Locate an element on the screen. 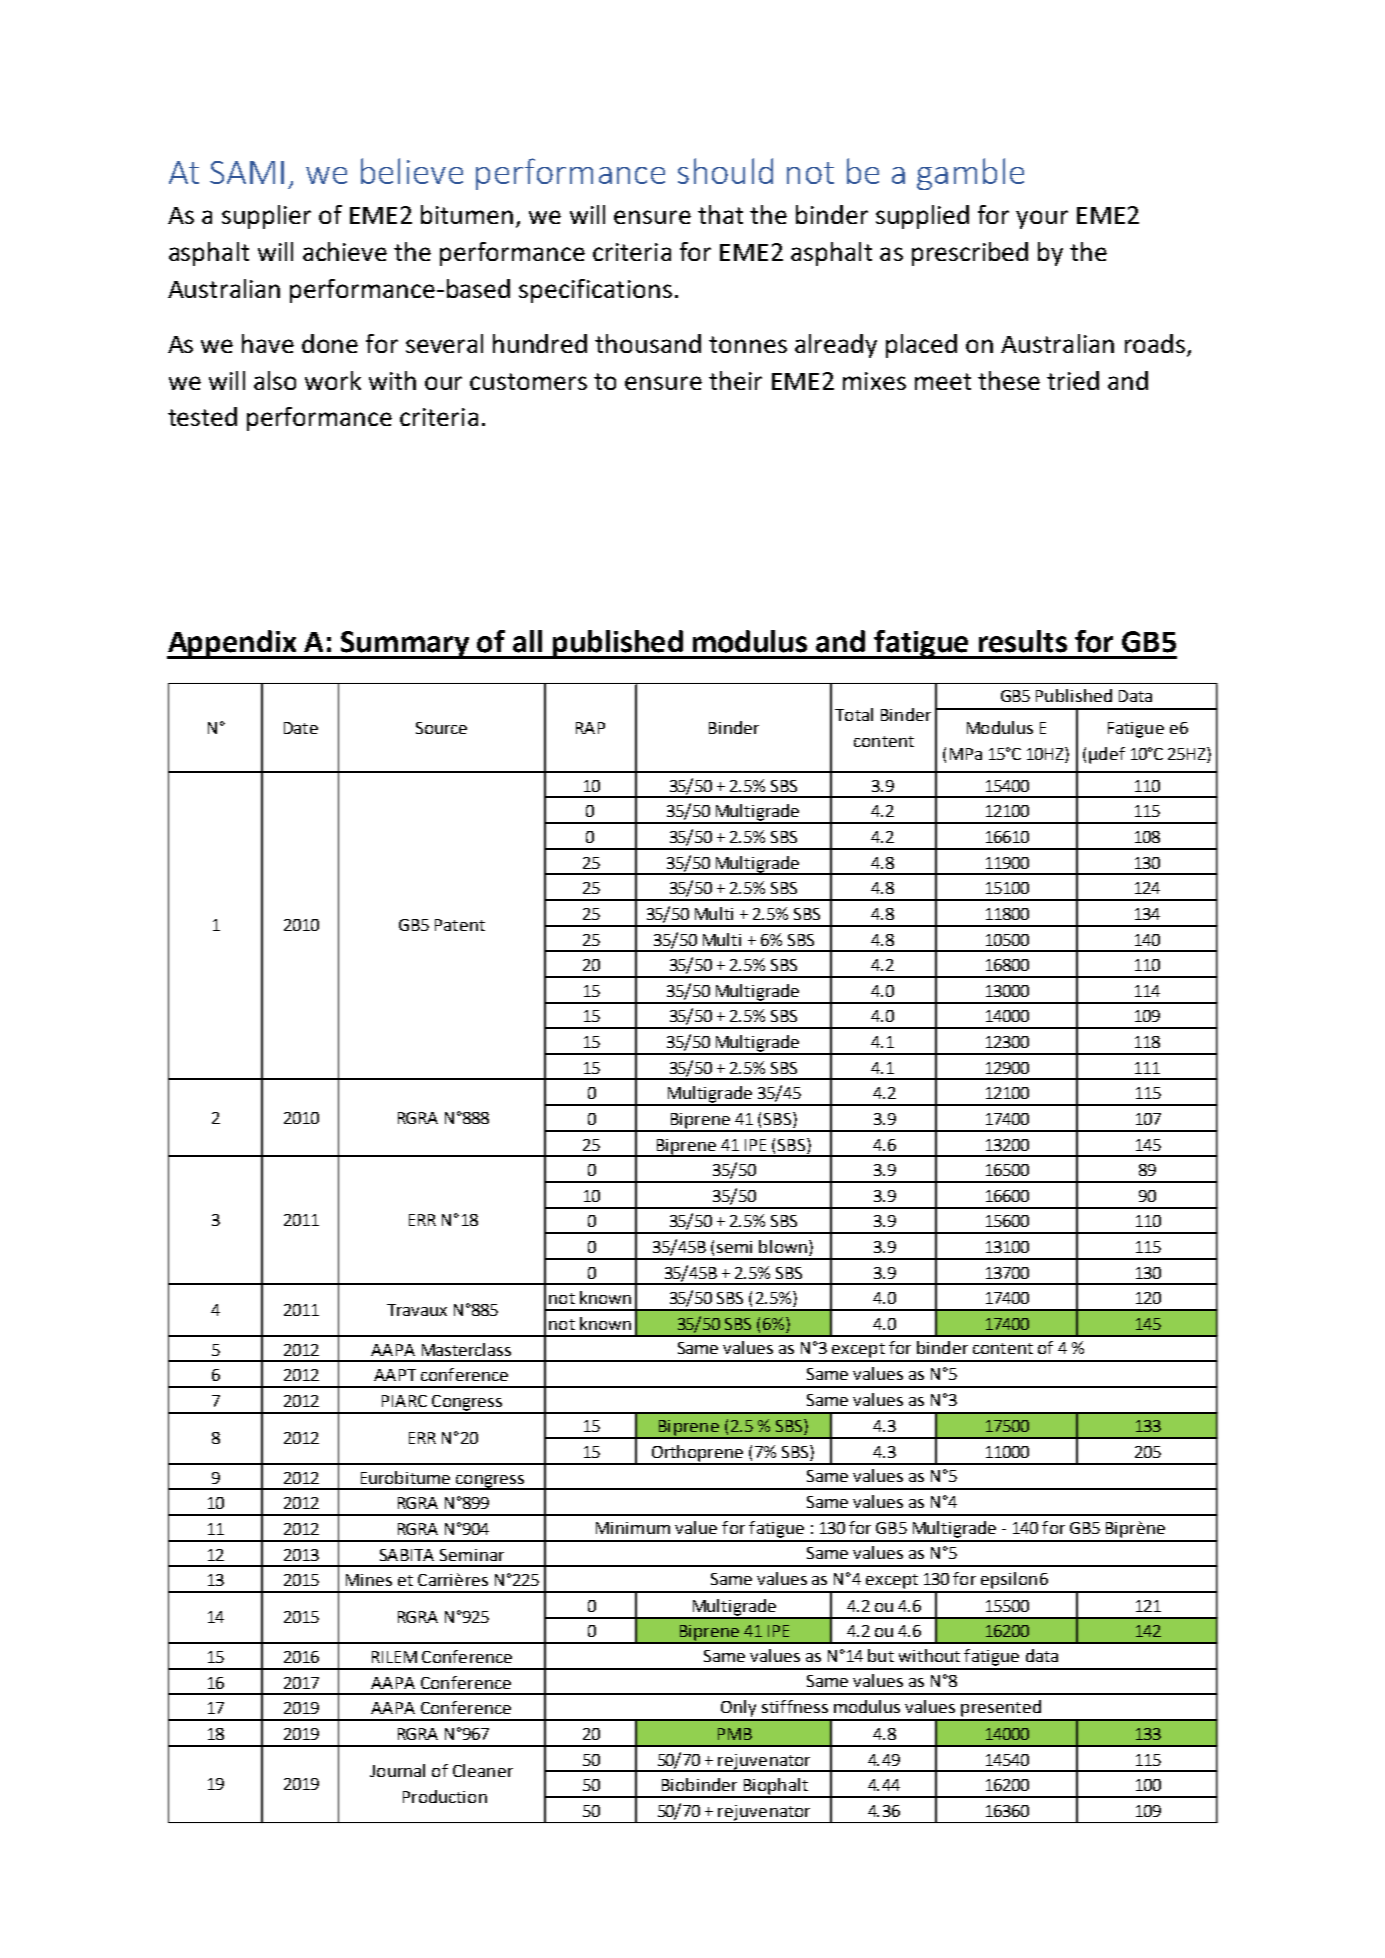  Journal is located at coordinates (397, 1770).
